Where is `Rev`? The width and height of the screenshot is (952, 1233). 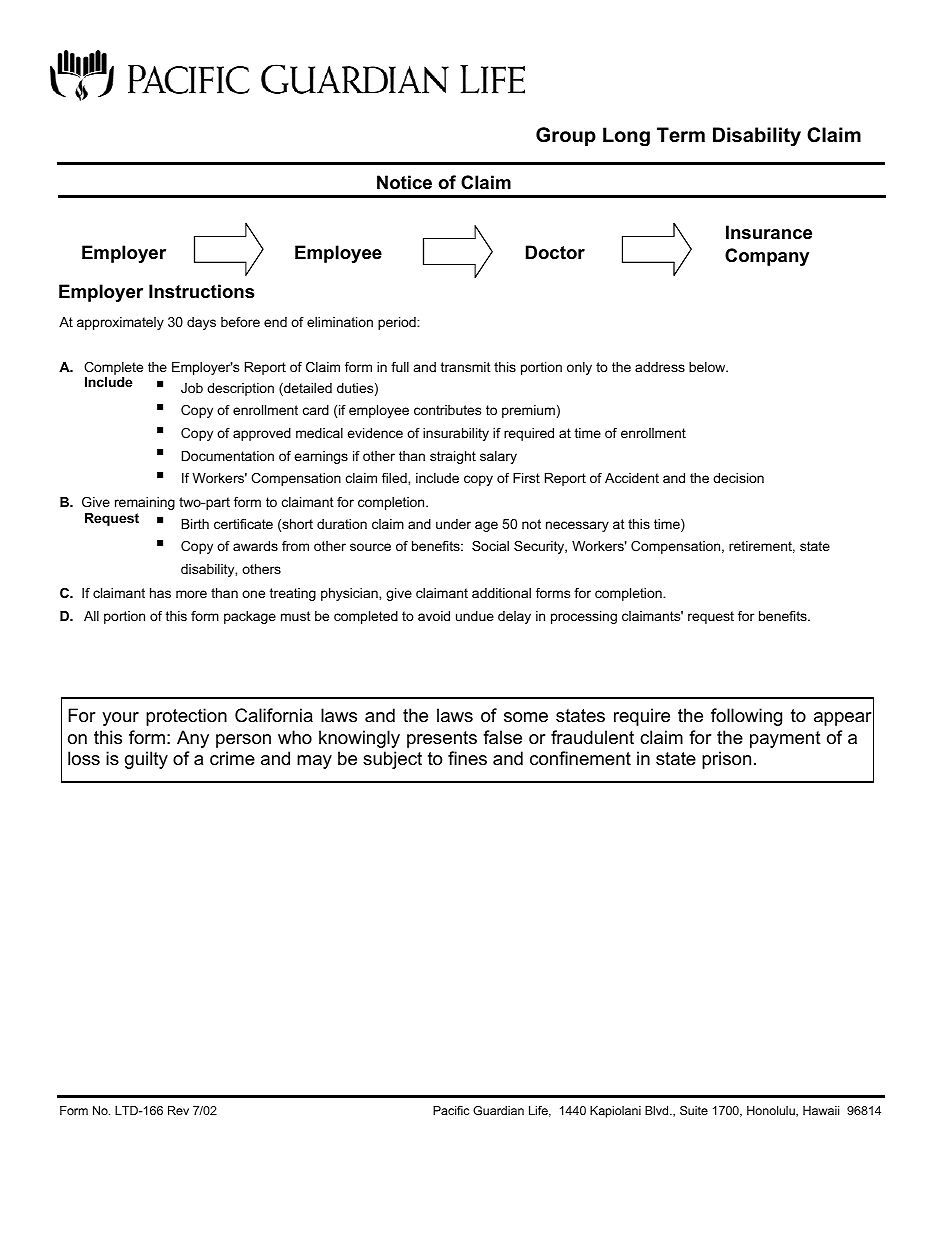
Rev is located at coordinates (178, 1110).
